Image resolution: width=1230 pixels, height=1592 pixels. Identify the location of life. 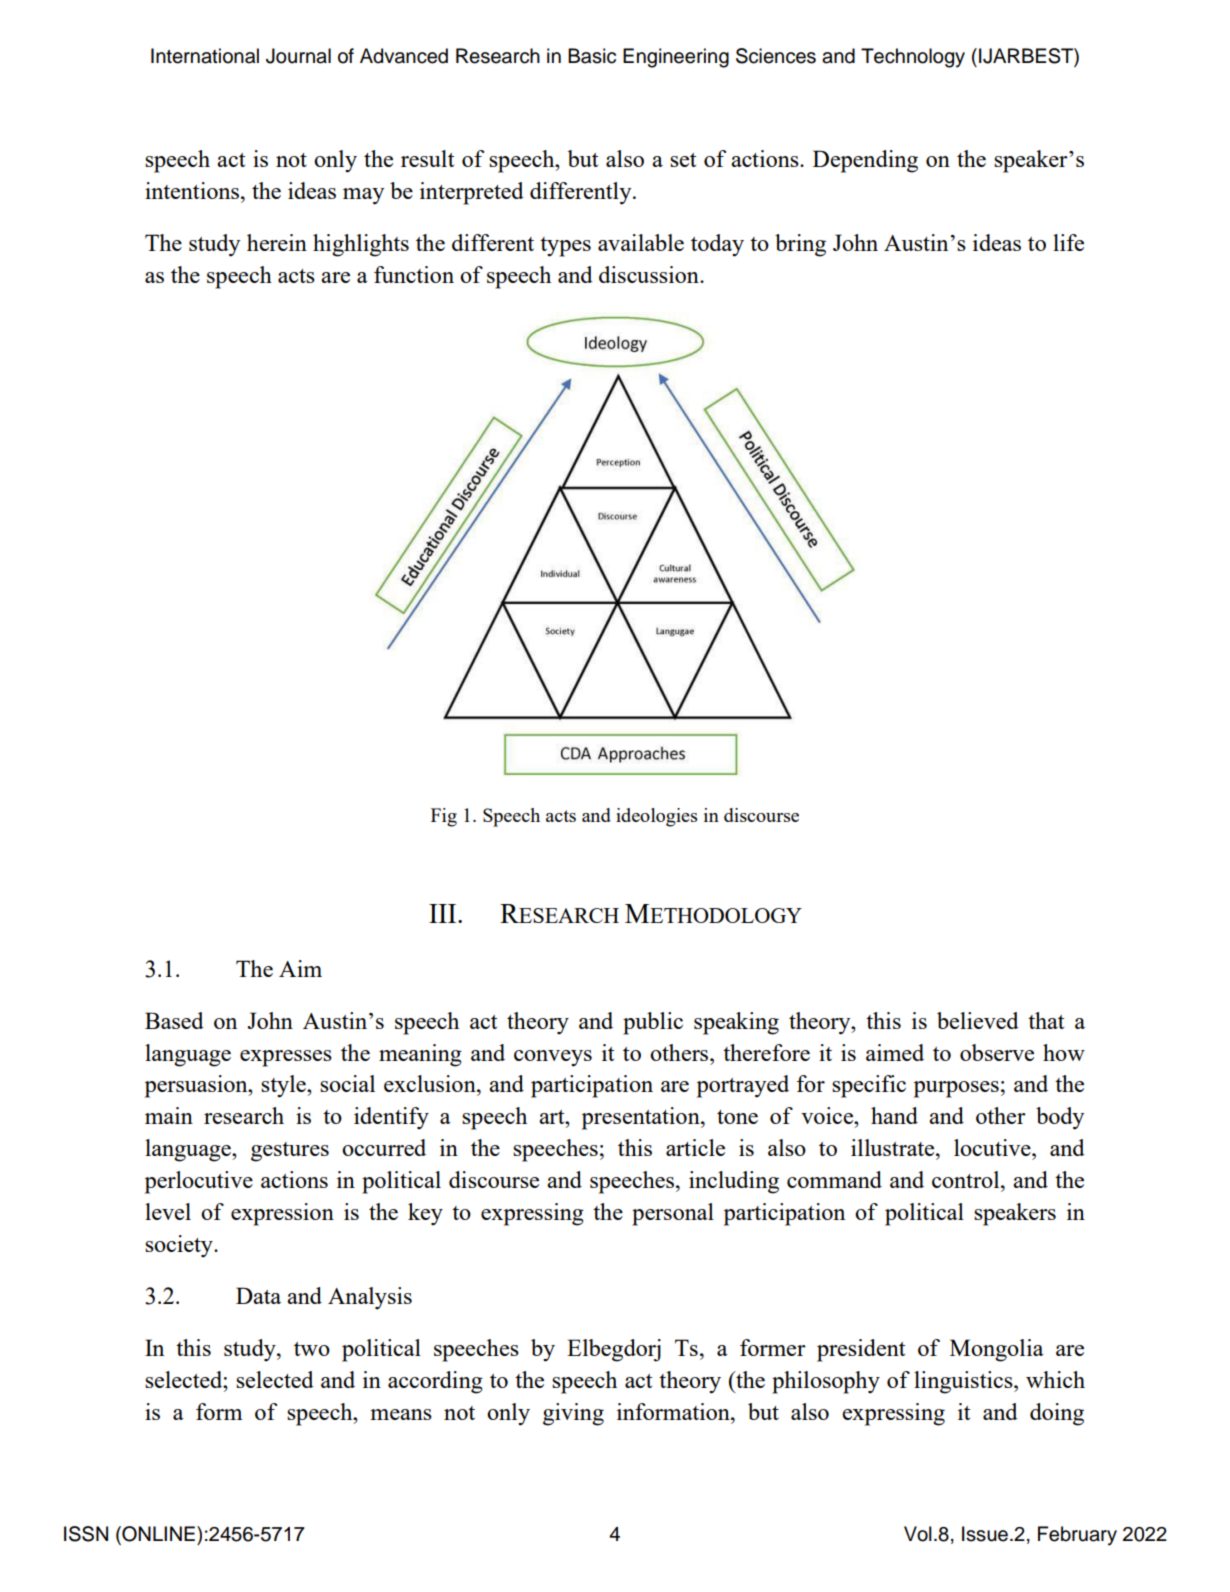
(1068, 242).
